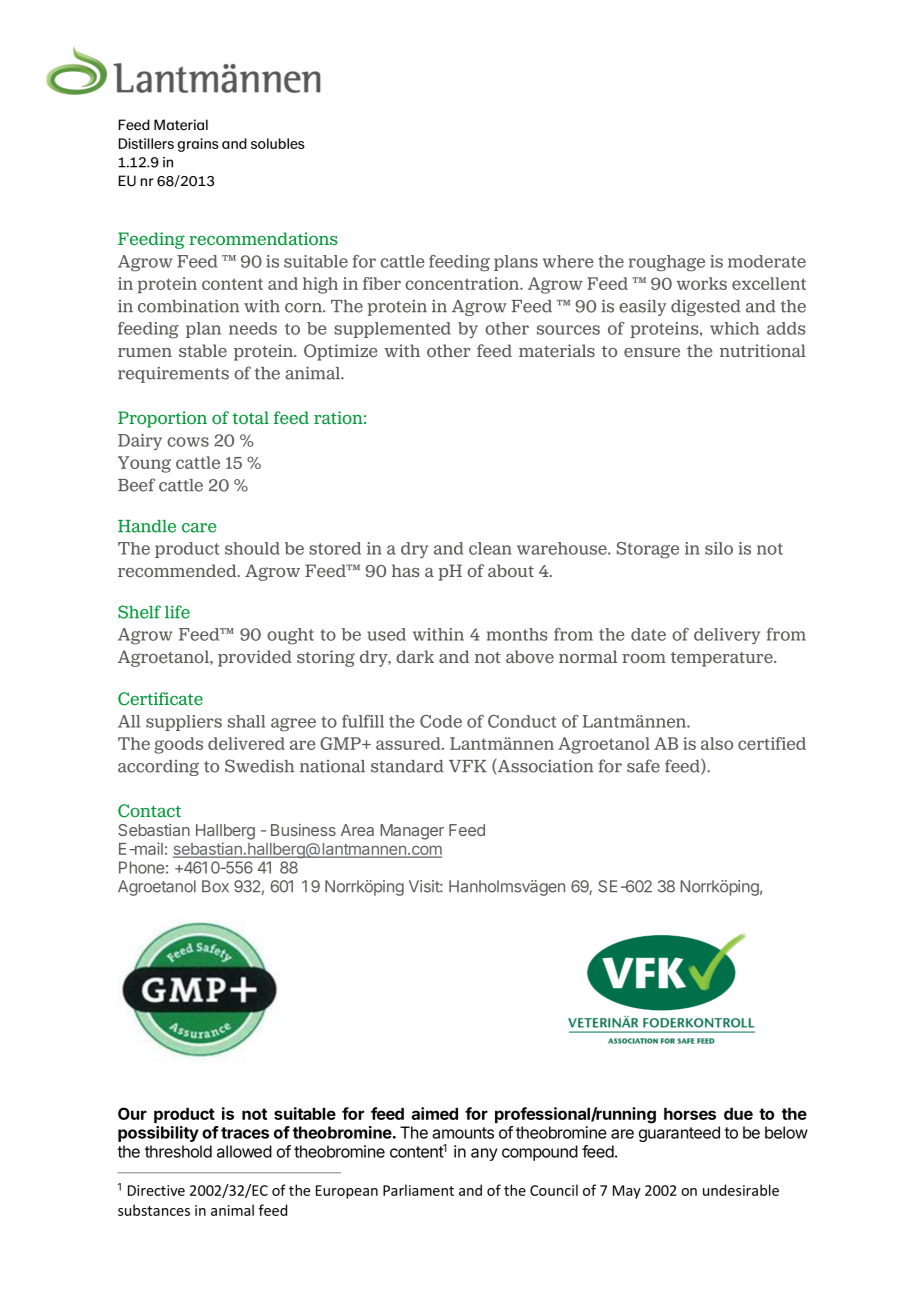  Describe the element at coordinates (198, 145) in the screenshot. I see `grains` at that location.
